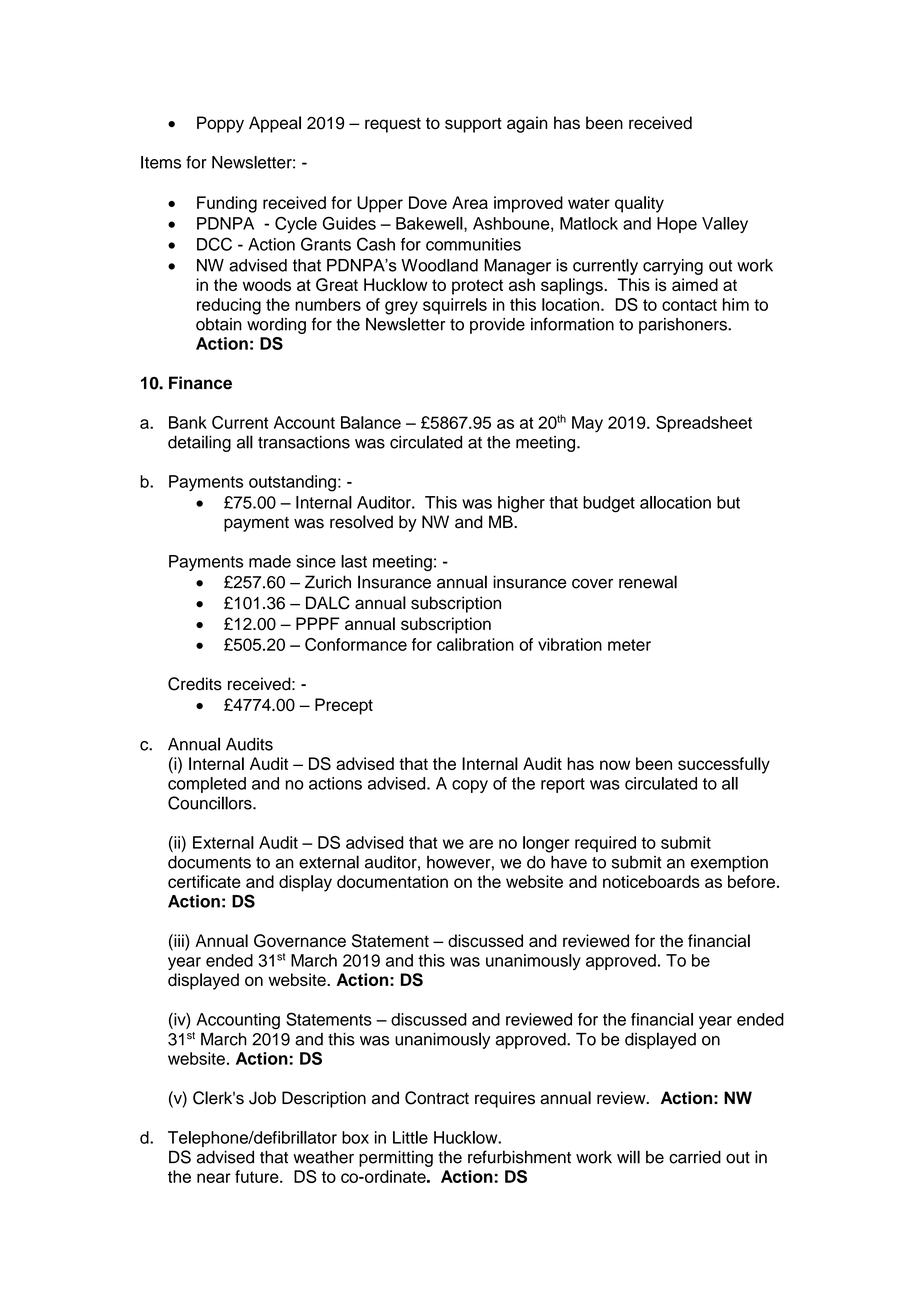  I want to click on Little, so click(410, 1137).
